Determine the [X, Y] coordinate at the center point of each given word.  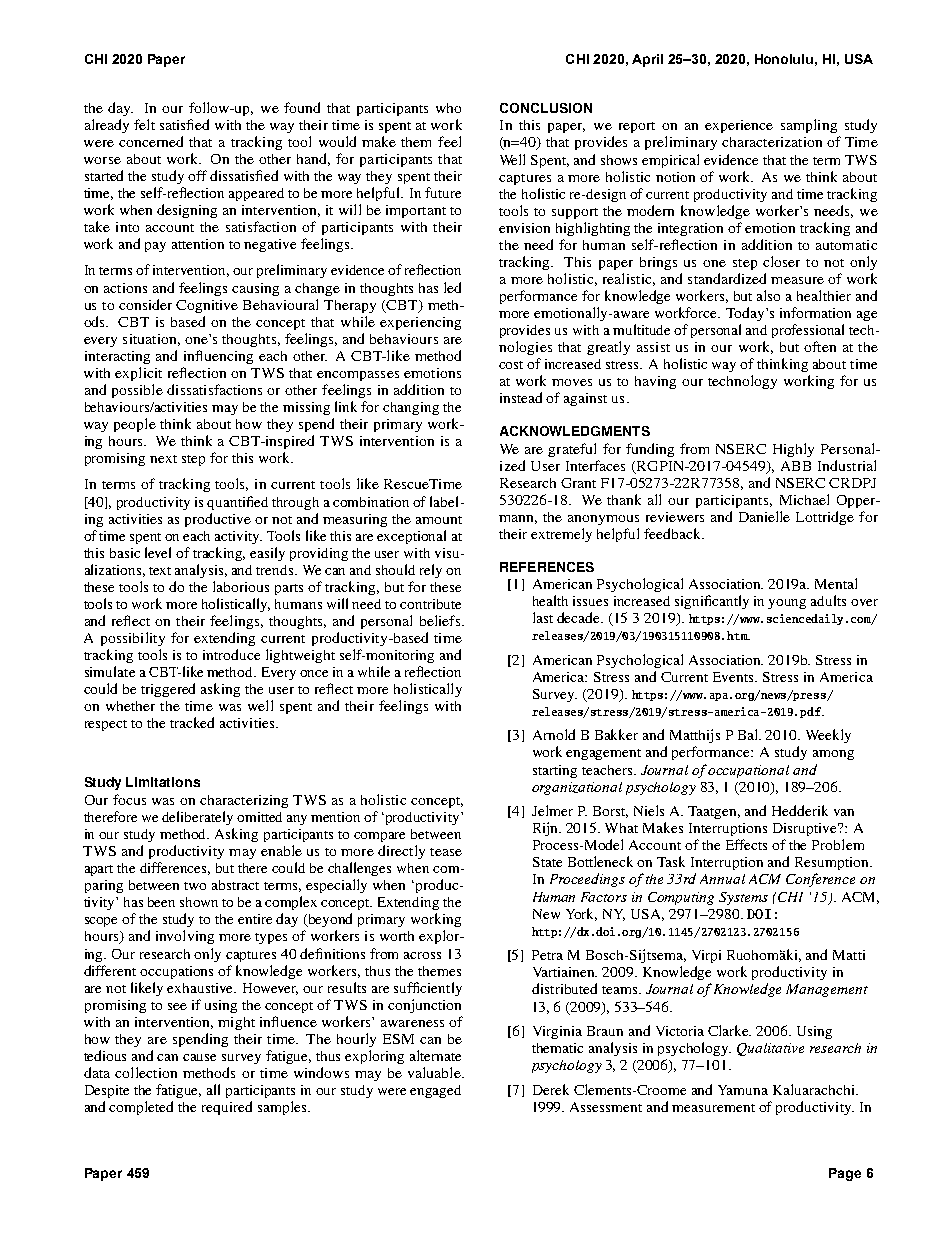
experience [739, 126]
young [787, 604]
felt [144, 124]
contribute [430, 604]
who [448, 108]
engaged [435, 1091]
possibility [133, 639]
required [227, 1108]
